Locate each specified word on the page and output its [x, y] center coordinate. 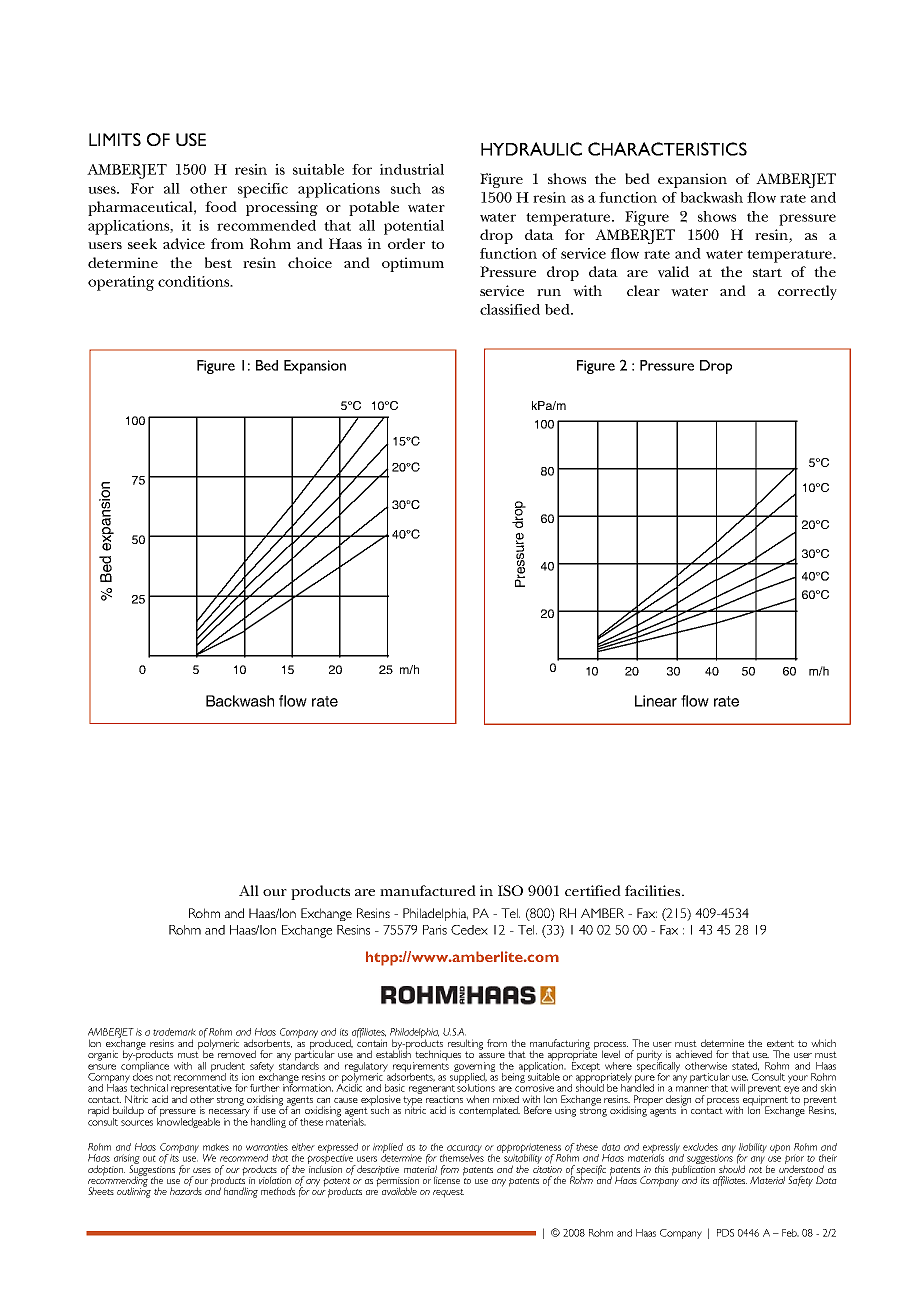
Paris [435, 930]
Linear [656, 701]
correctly [807, 292]
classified [510, 309]
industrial [412, 169]
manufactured [428, 890]
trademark [174, 1032]
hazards [186, 1190]
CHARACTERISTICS [667, 149]
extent [780, 1043]
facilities [654, 890]
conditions [195, 281]
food [221, 206]
